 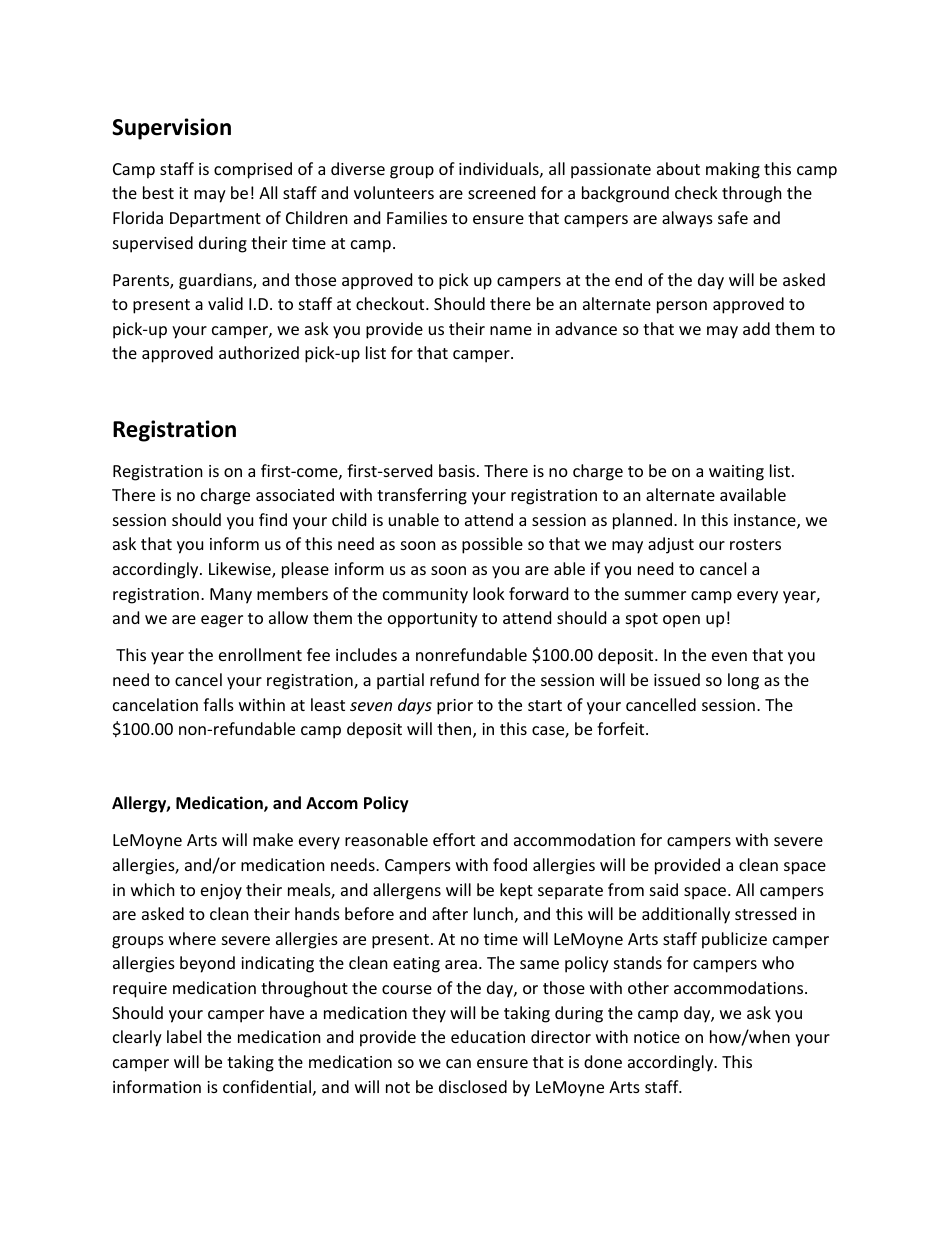 I want to click on about, so click(x=678, y=168).
